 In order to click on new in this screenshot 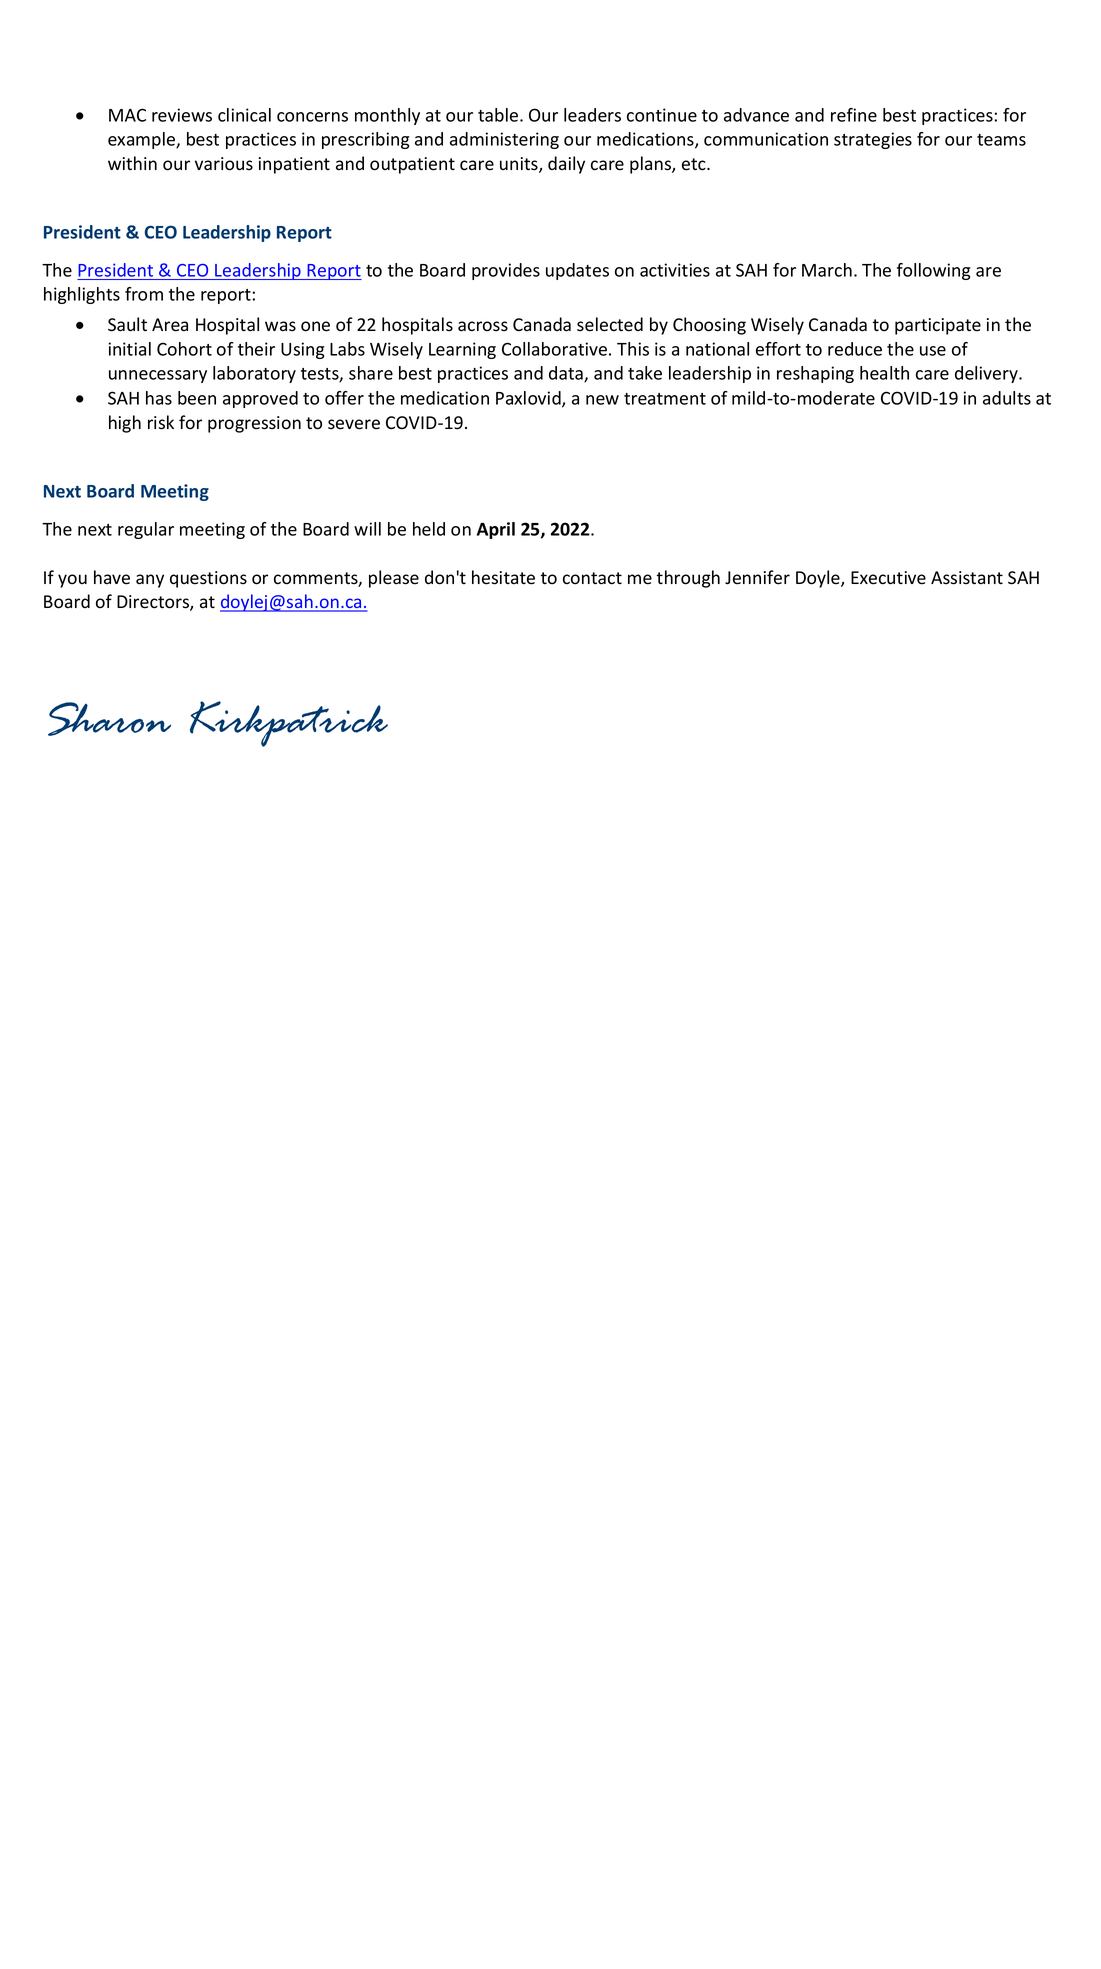, I will do `click(602, 400)`.
